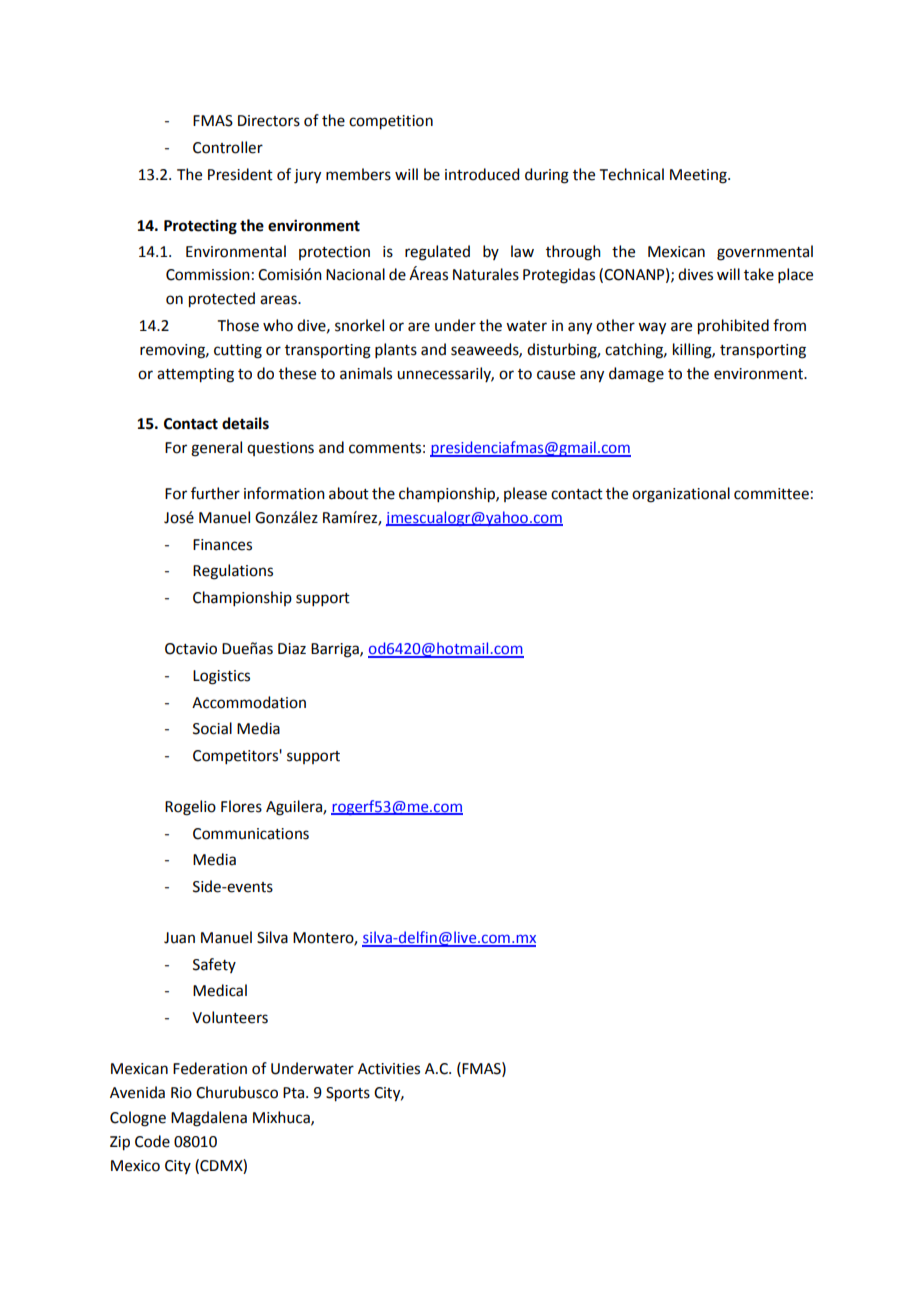 This screenshot has height=1307, width=924. What do you see at coordinates (209, 1119) in the screenshot?
I see `Magdalena` at bounding box center [209, 1119].
